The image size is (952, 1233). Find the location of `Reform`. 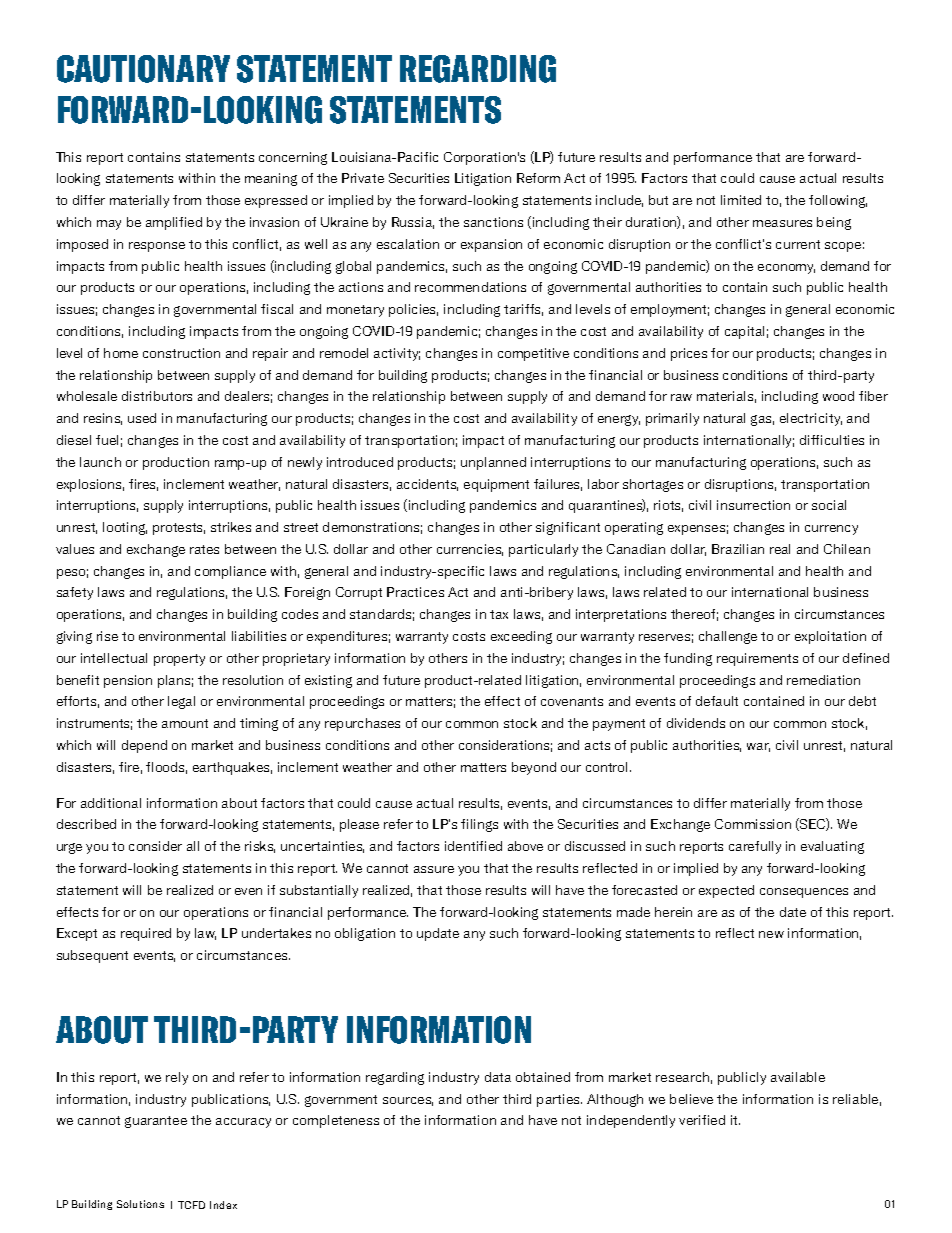

Reform is located at coordinates (538, 178).
